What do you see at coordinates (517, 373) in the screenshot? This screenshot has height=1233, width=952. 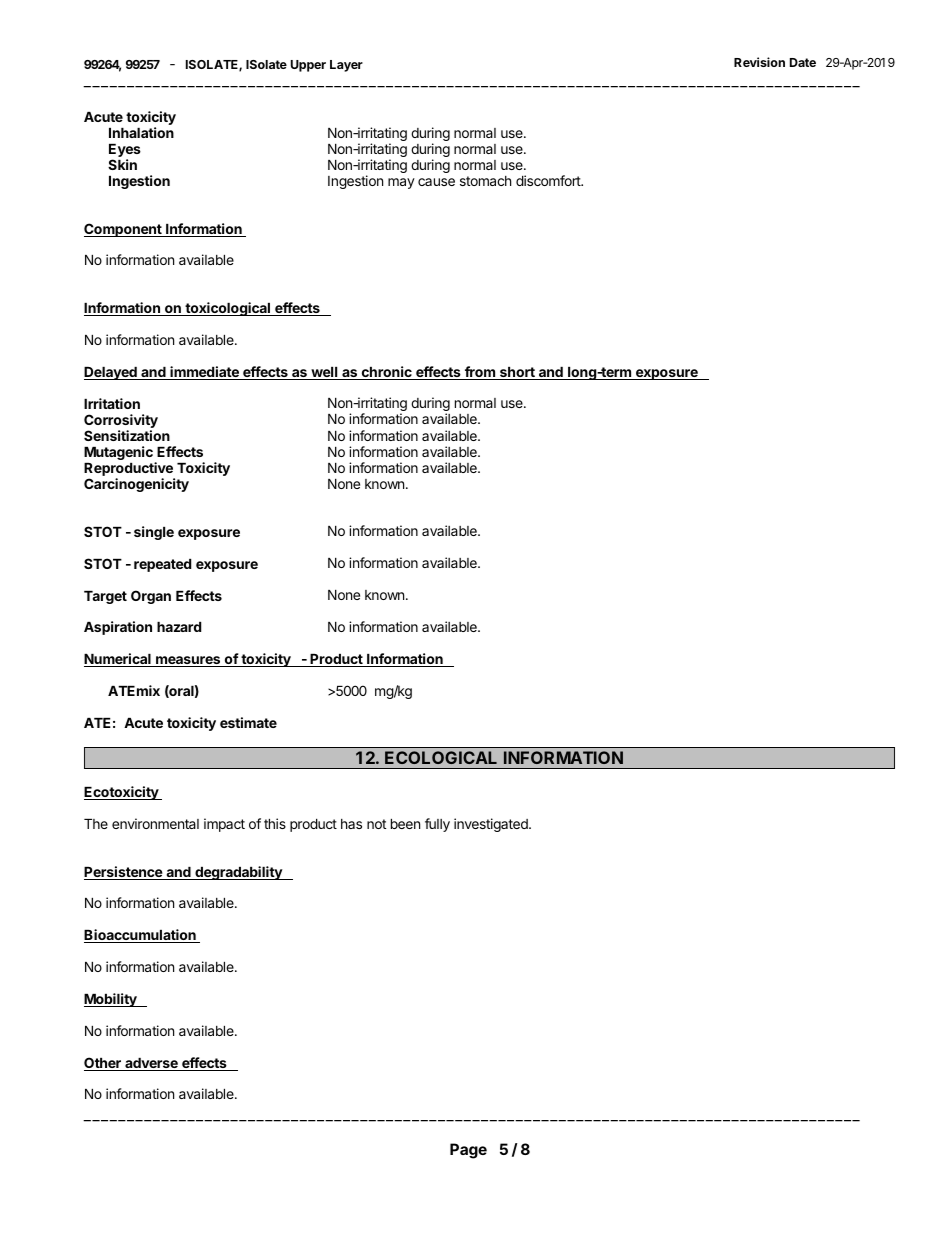 I see `short` at bounding box center [517, 373].
